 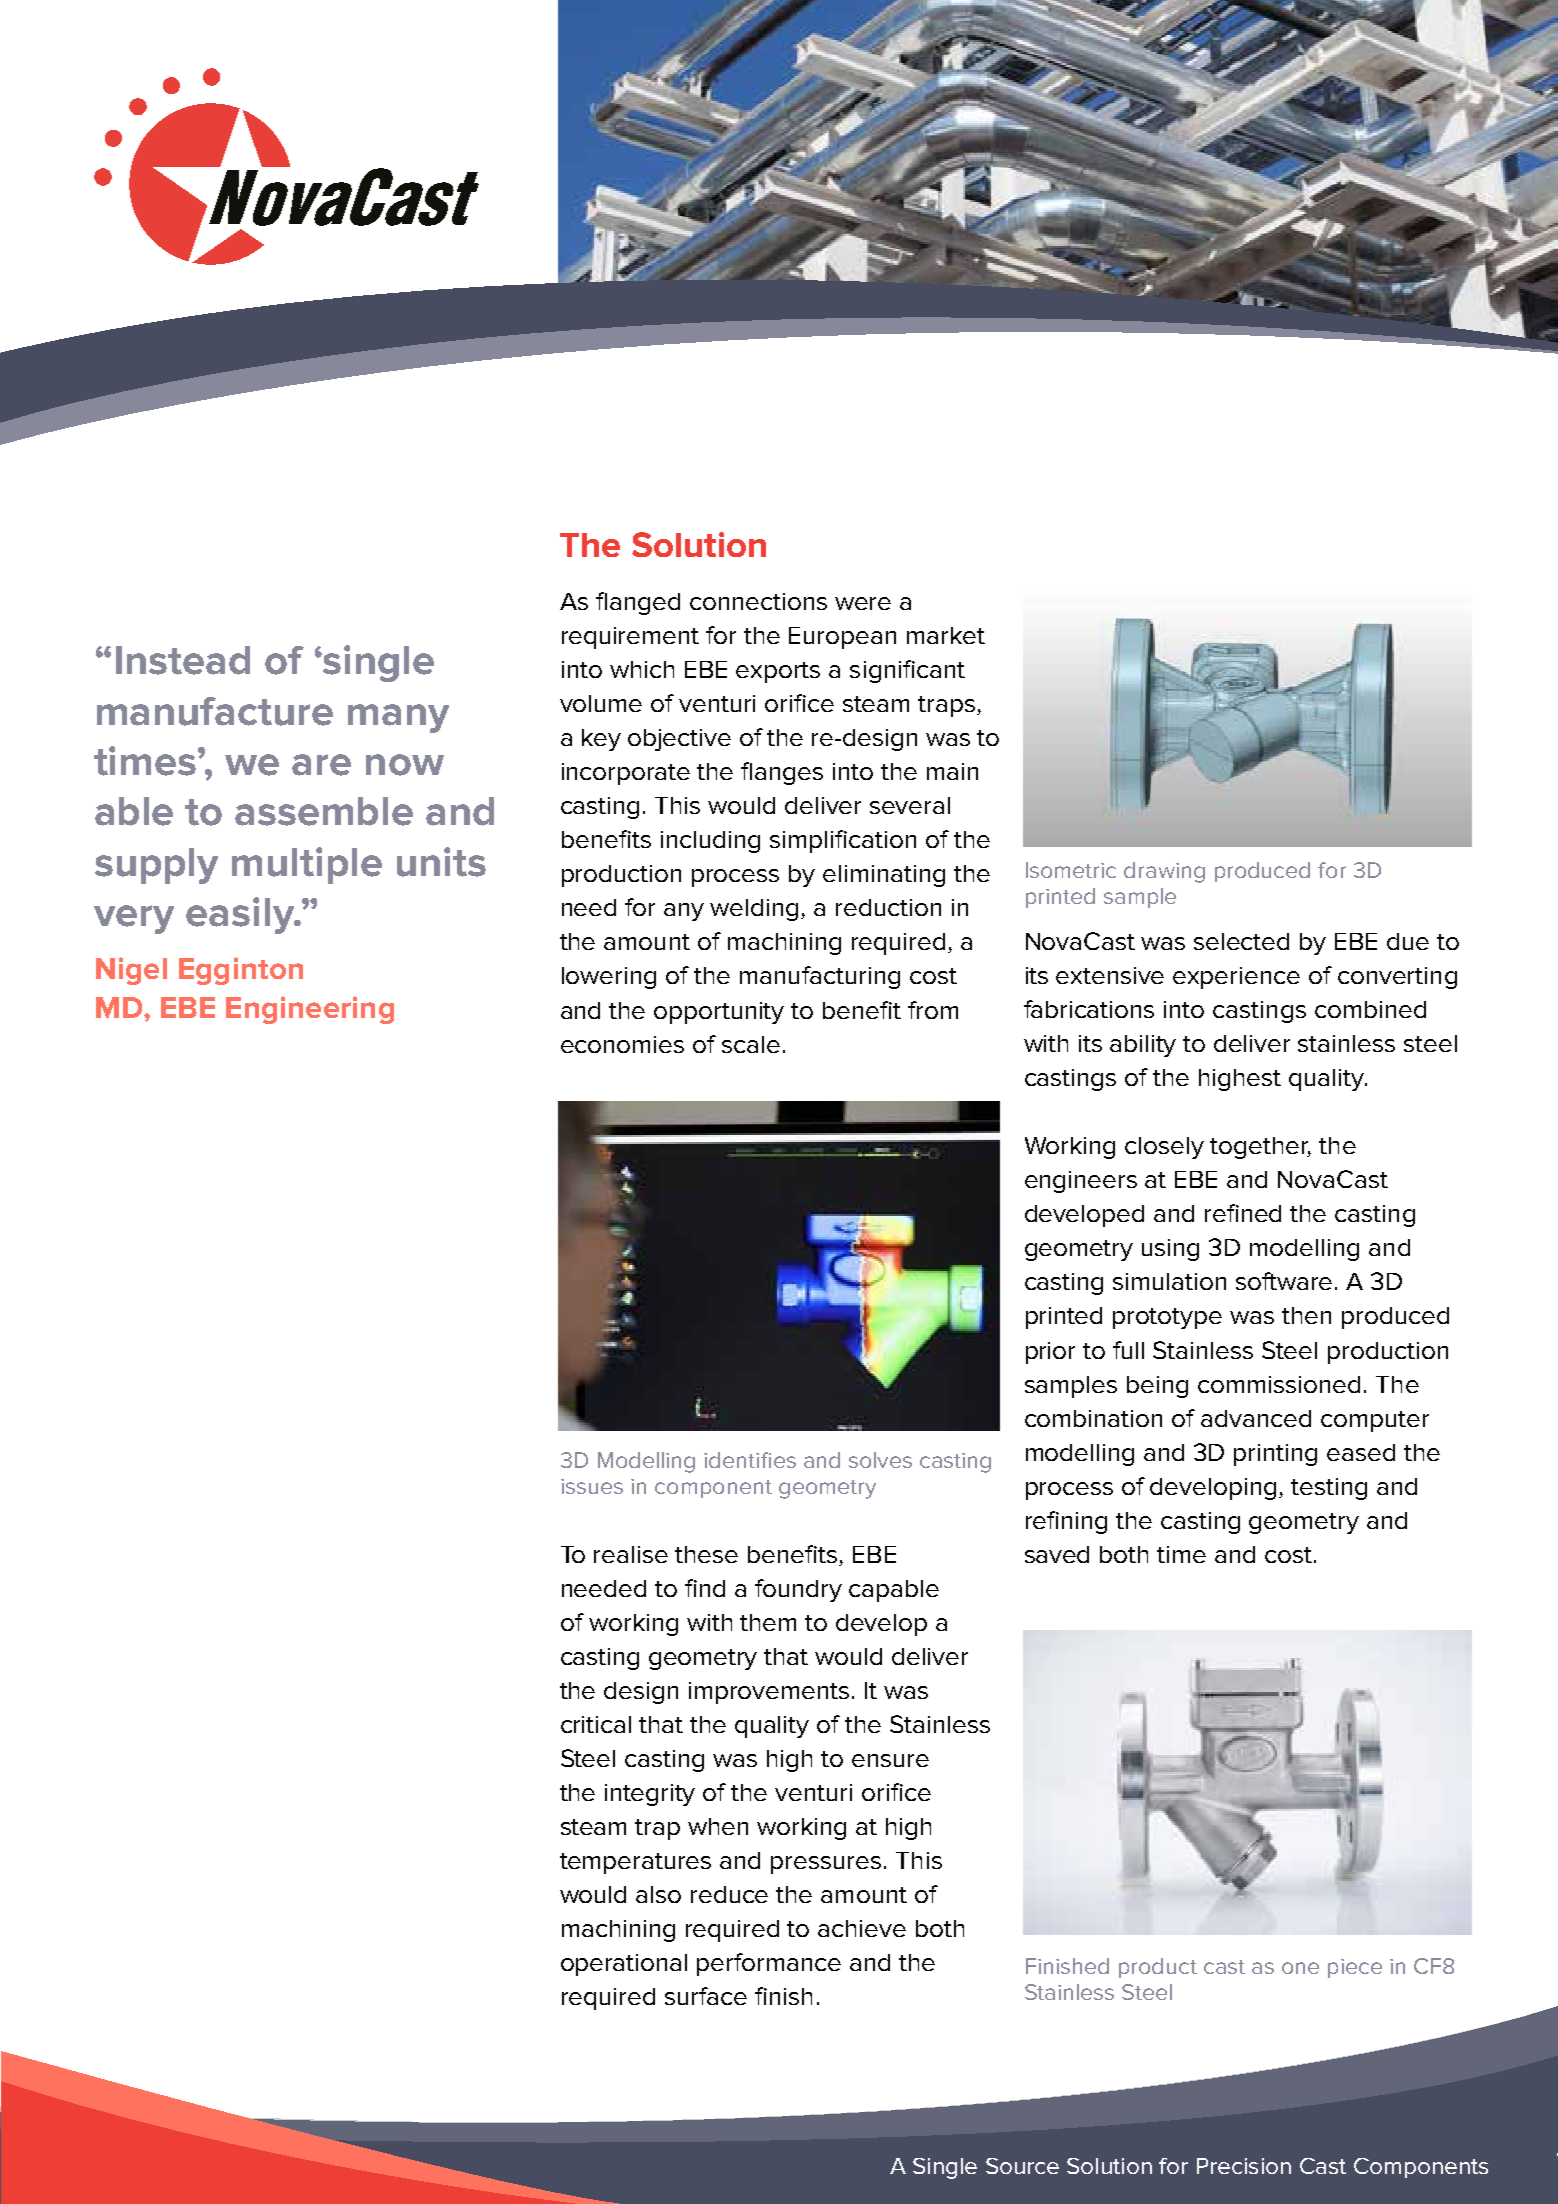 I want to click on commissioned, so click(x=1279, y=1384).
